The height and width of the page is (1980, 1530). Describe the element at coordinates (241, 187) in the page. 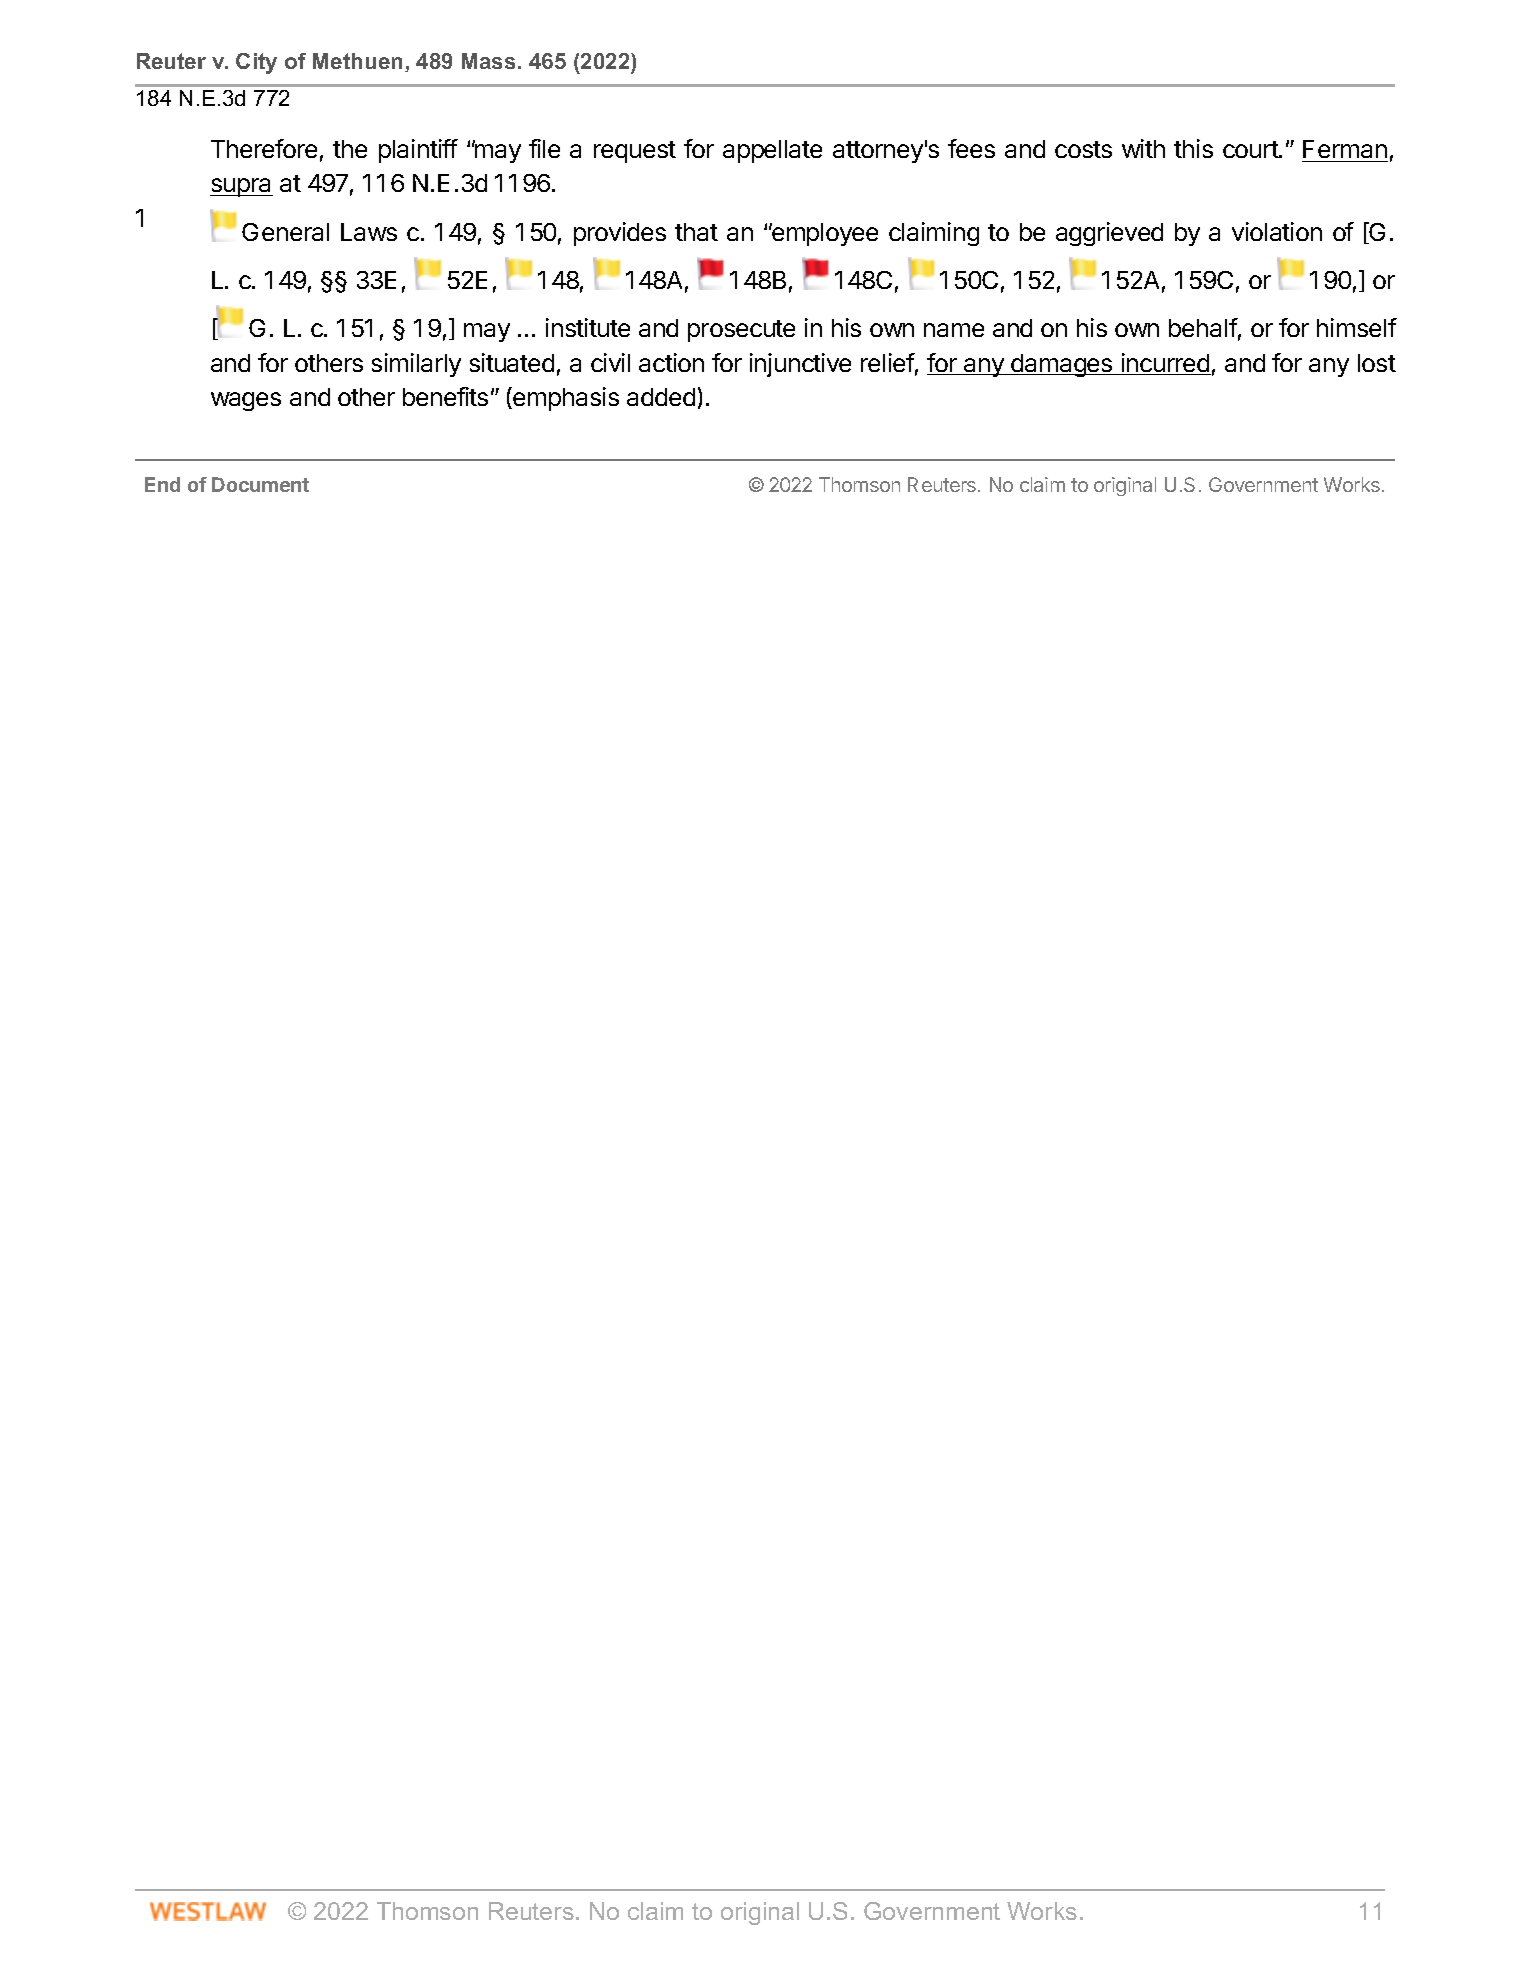

I see `supra` at that location.
